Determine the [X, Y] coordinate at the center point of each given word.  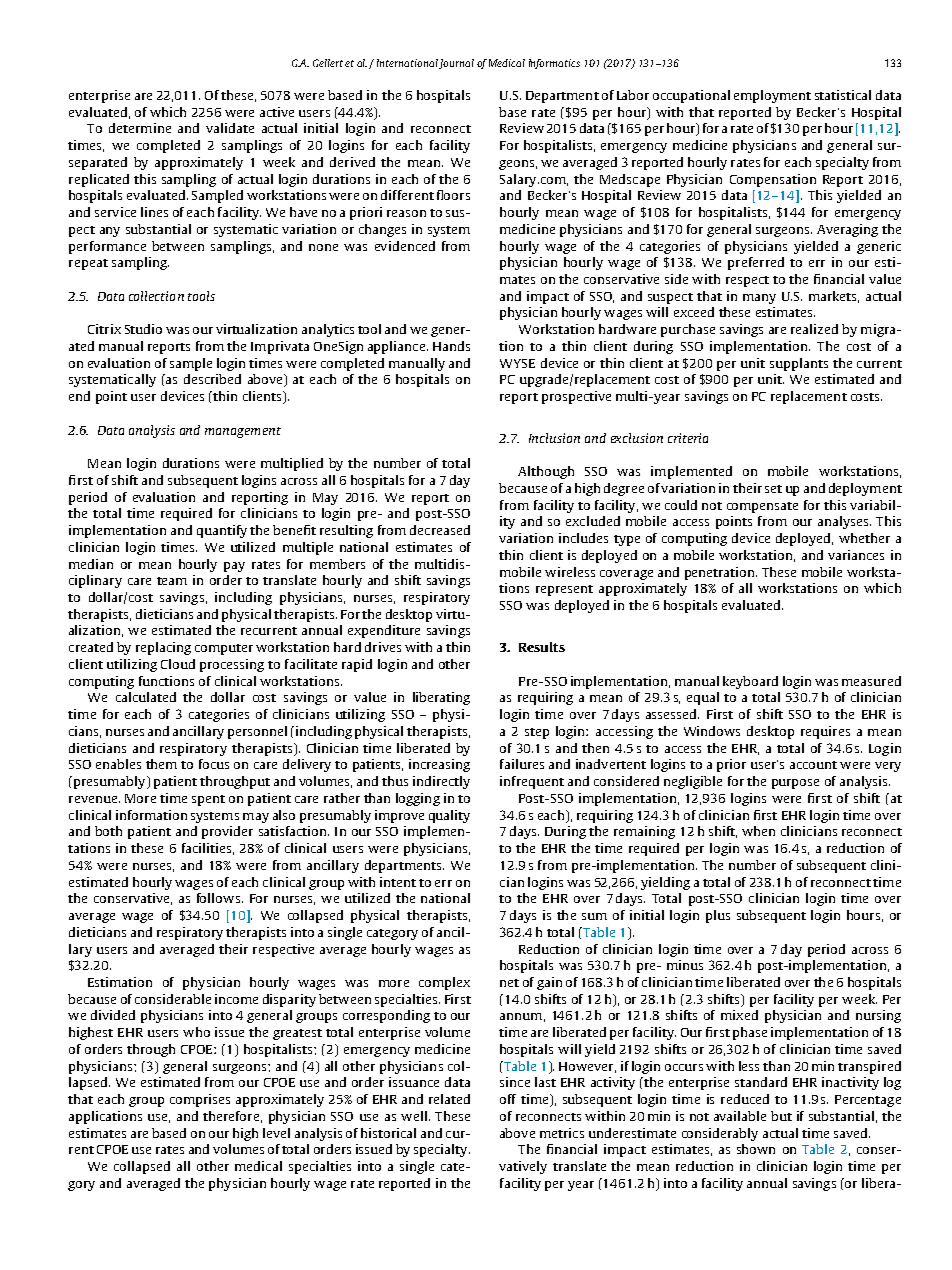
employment [772, 96]
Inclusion [554, 438]
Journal [456, 64]
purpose [795, 784]
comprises [200, 1100]
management [243, 432]
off [508, 1099]
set [773, 489]
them [161, 764]
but [781, 1116]
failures [522, 764]
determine [140, 128]
